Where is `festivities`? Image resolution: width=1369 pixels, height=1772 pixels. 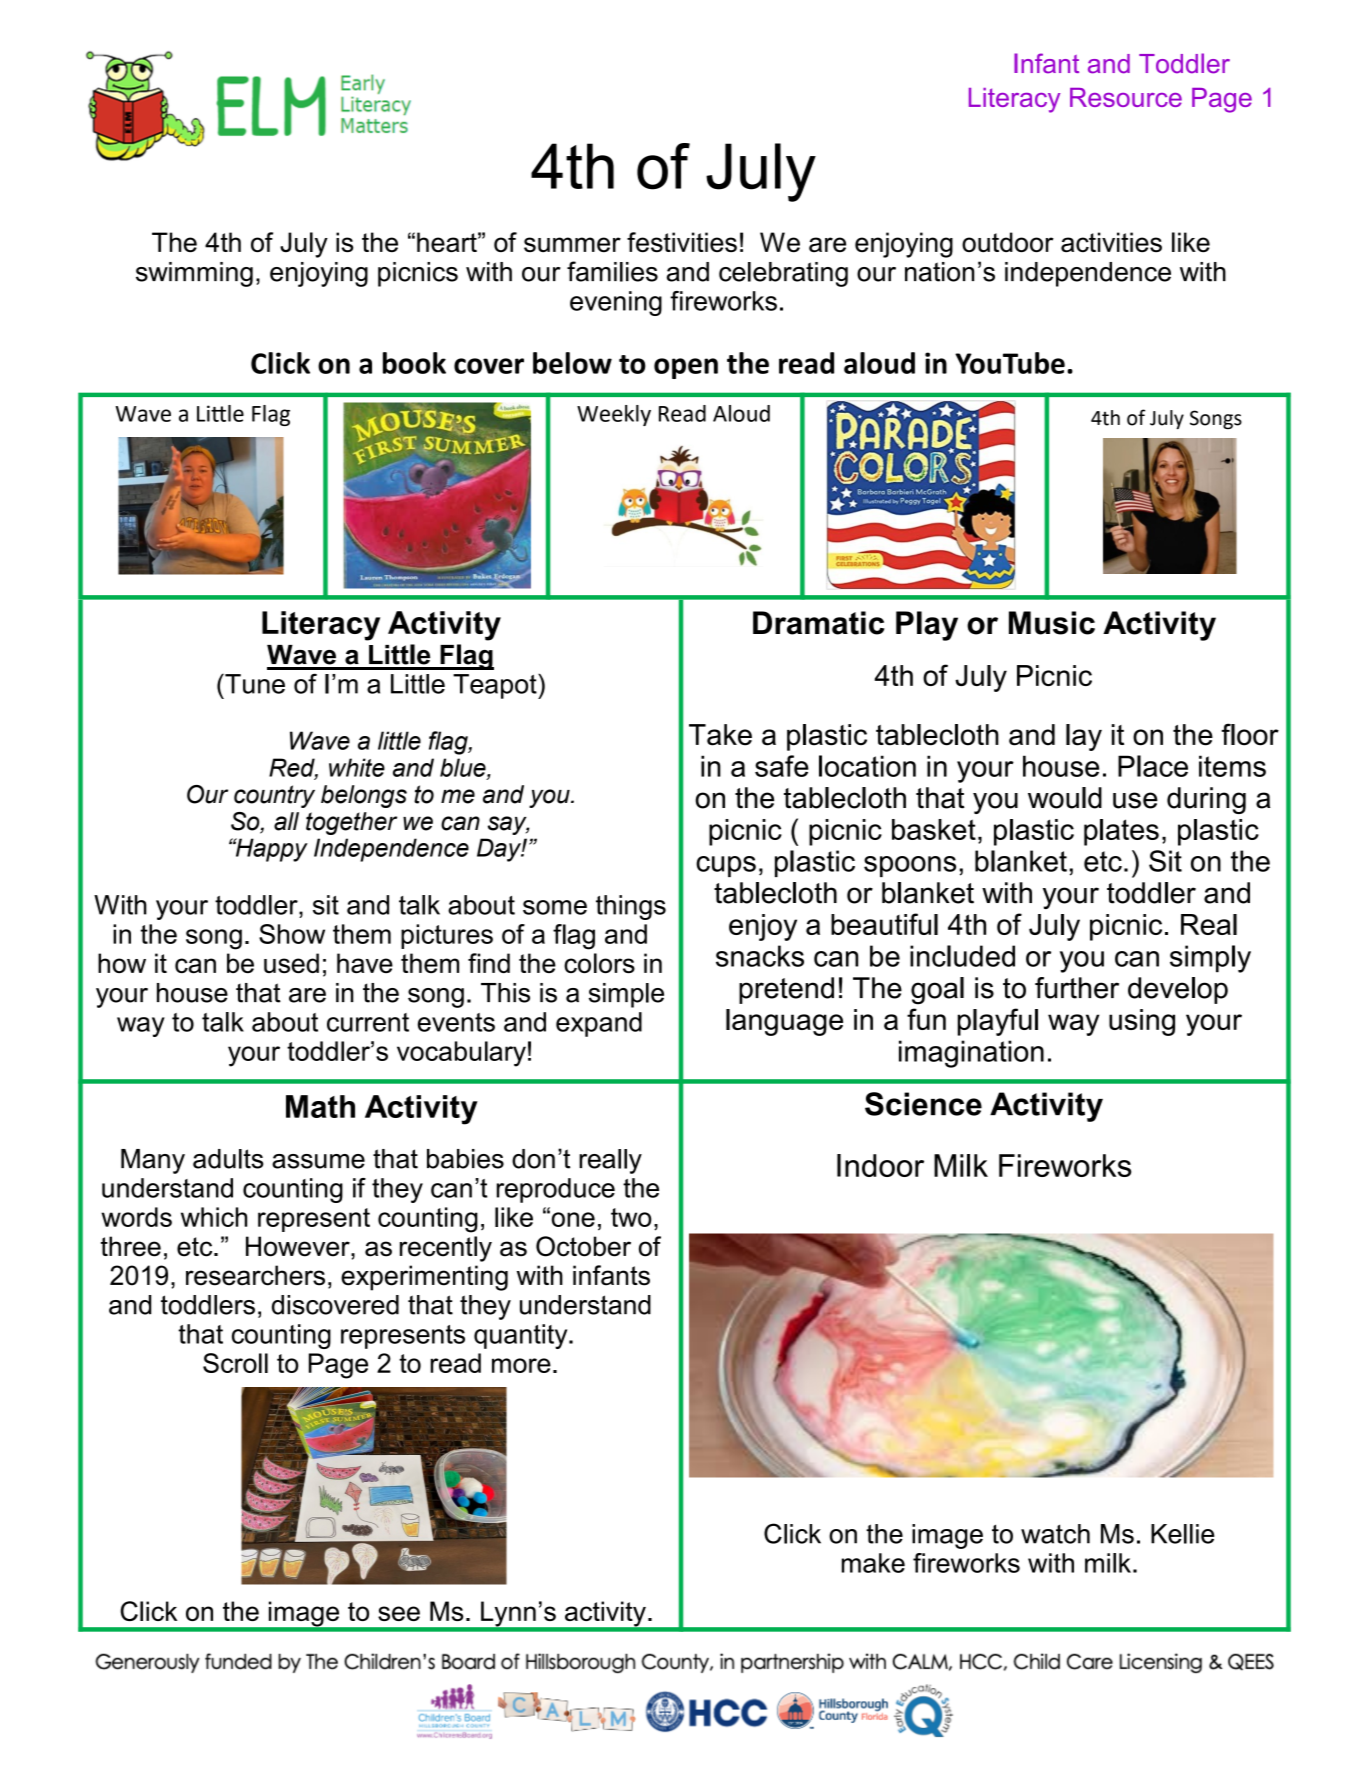 festivities is located at coordinates (682, 242).
